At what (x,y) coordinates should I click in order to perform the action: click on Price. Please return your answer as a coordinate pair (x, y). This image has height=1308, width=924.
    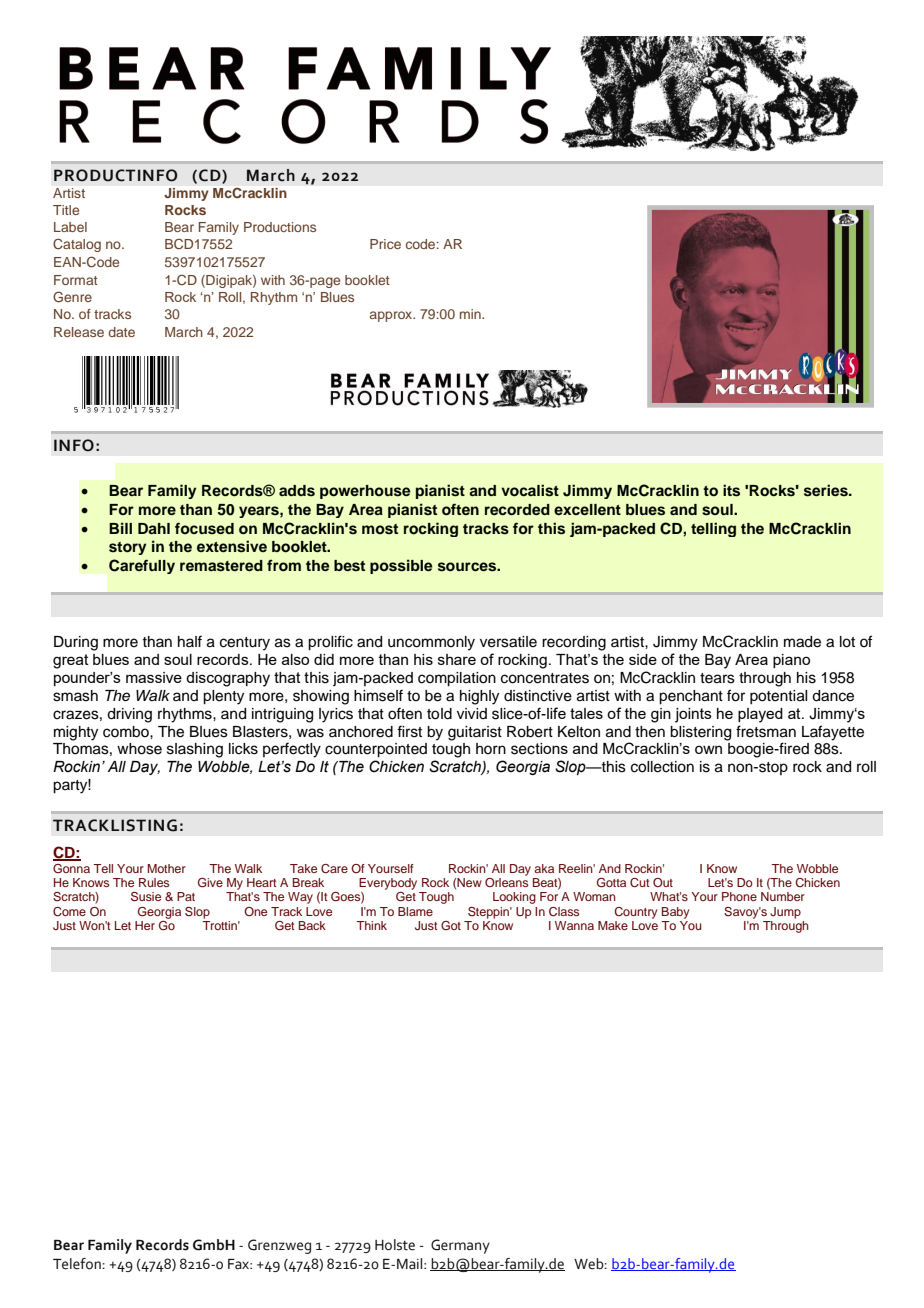
    Looking at the image, I should click on (385, 244).
